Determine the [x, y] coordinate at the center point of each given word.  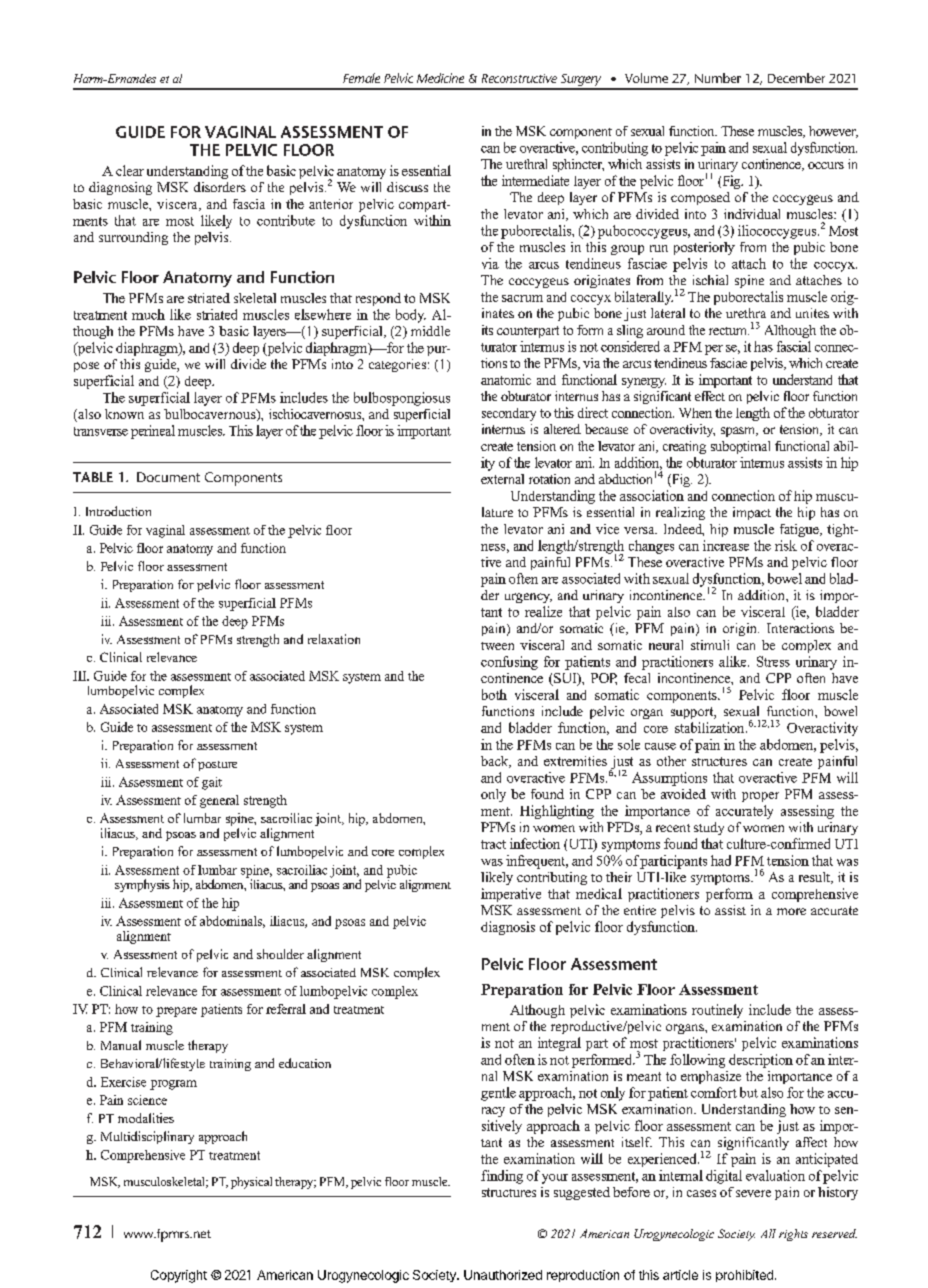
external [502, 479]
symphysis [142, 885]
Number [718, 78]
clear [130, 170]
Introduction [118, 511]
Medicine [440, 78]
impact [752, 513]
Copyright [179, 1276]
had [721, 860]
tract [493, 844]
